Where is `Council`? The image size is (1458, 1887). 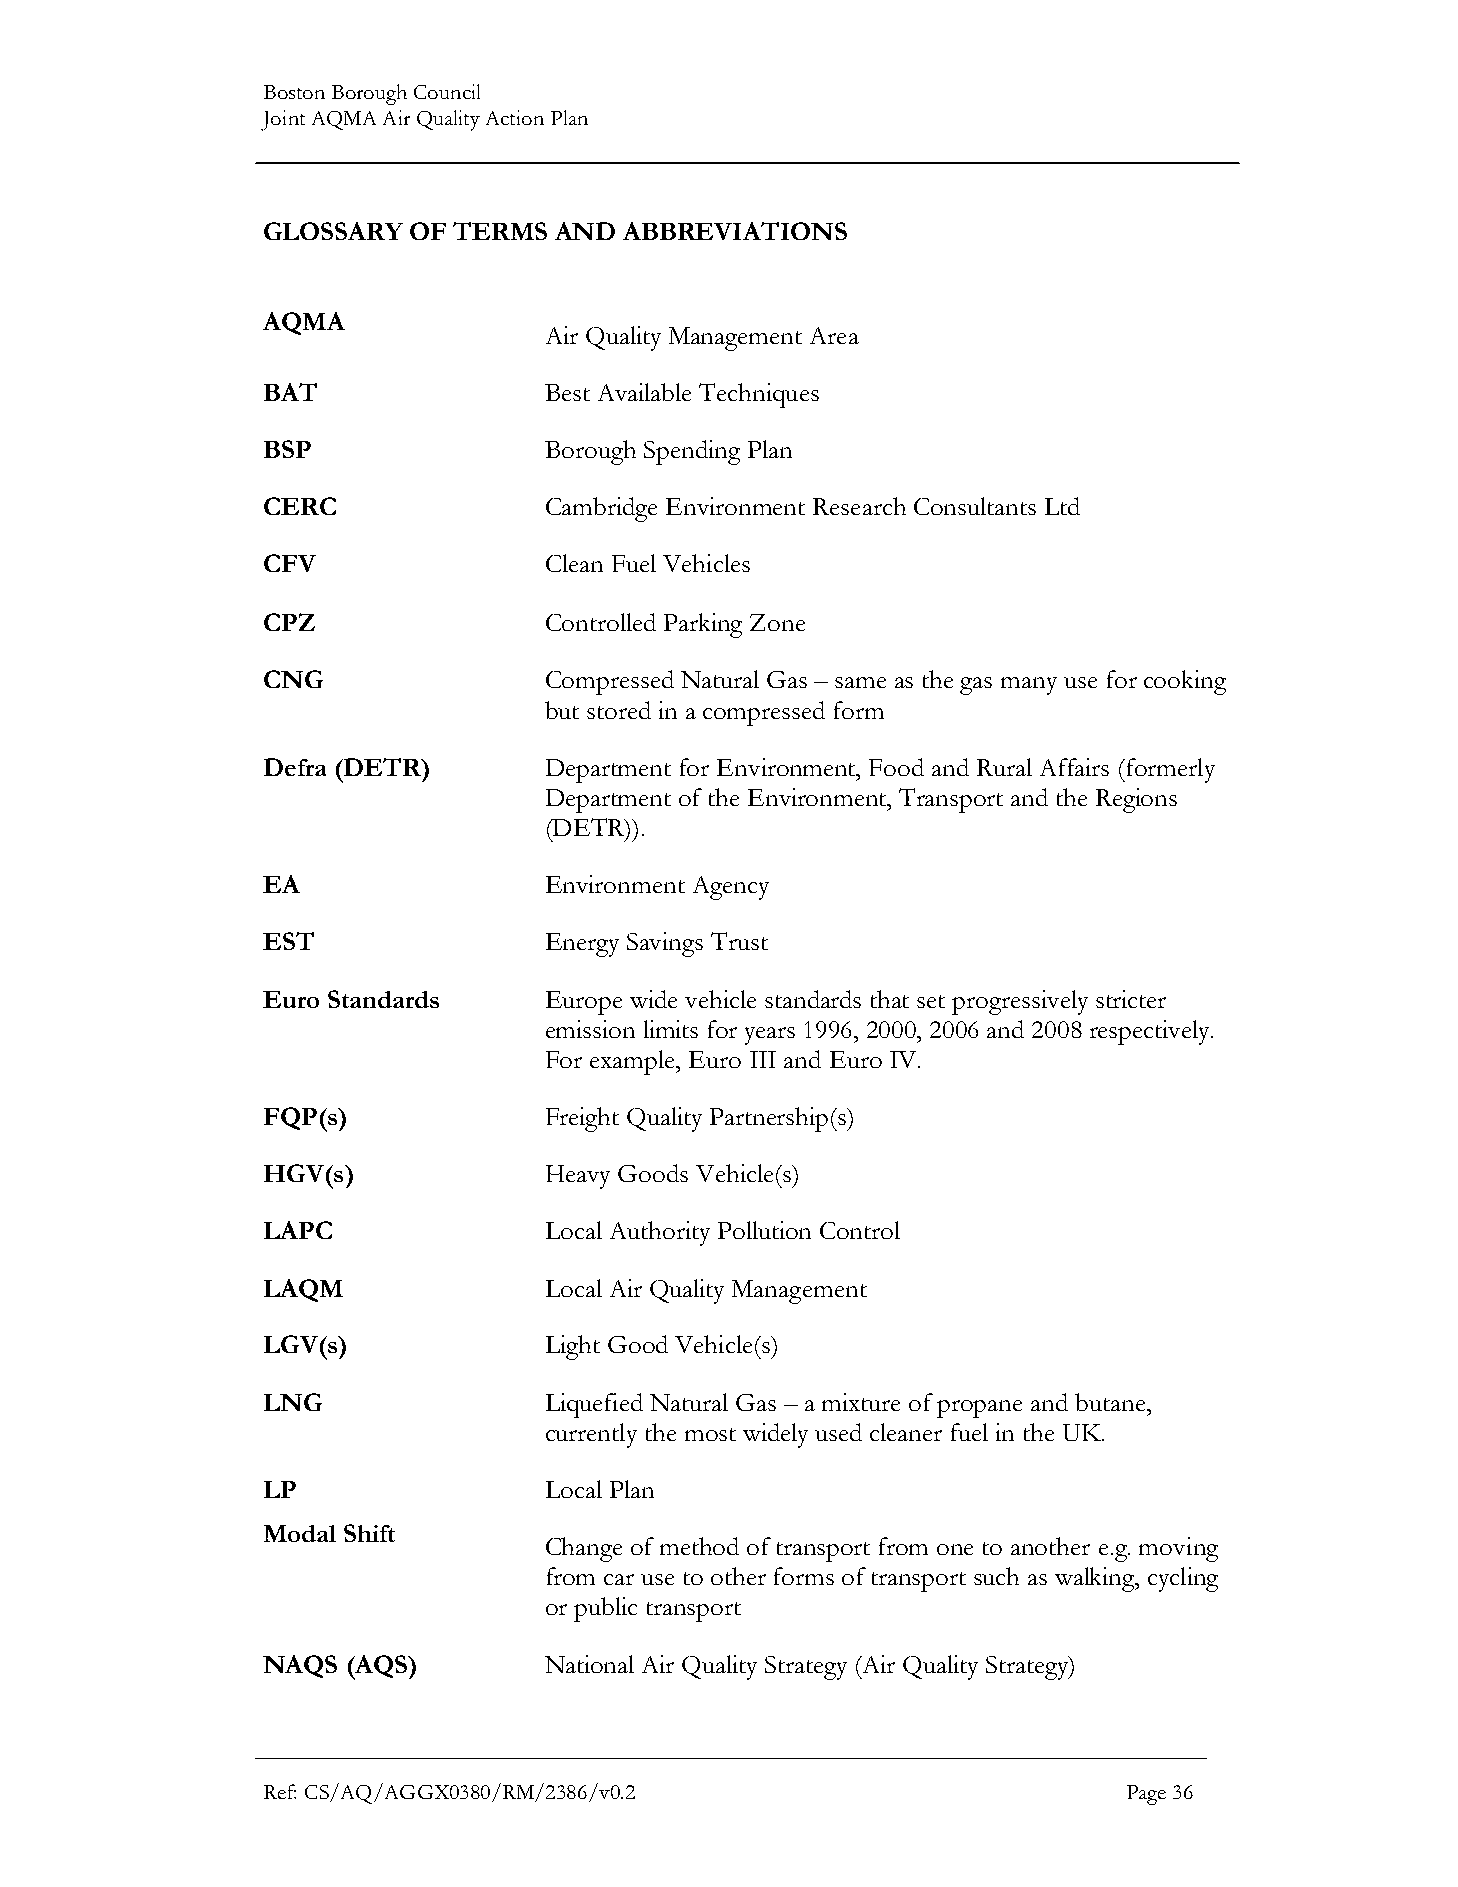 Council is located at coordinates (447, 91).
